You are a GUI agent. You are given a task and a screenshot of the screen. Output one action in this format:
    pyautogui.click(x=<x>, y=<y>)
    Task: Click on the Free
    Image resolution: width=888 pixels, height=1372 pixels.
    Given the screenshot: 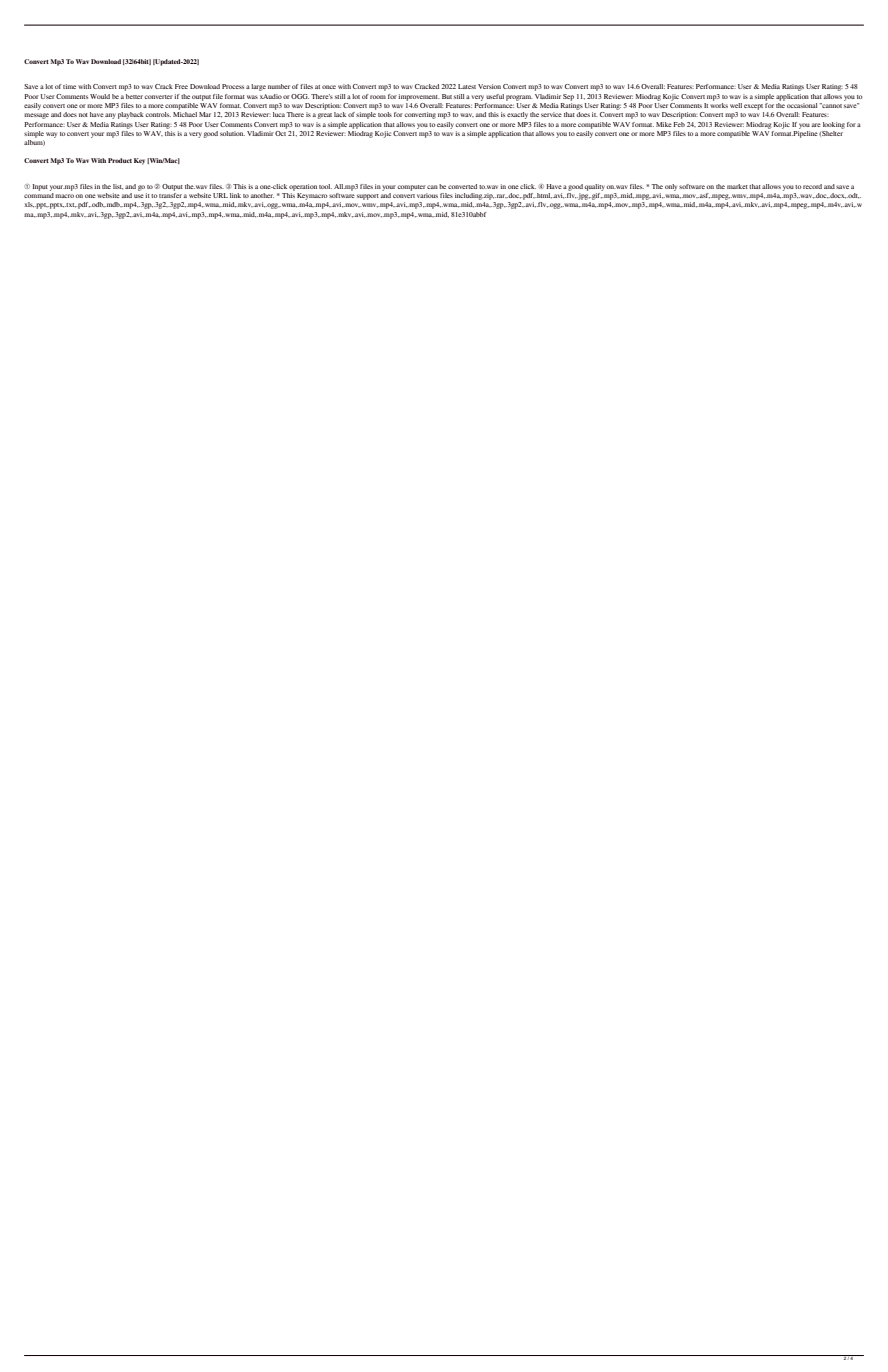 What is the action you would take?
    pyautogui.click(x=181, y=86)
